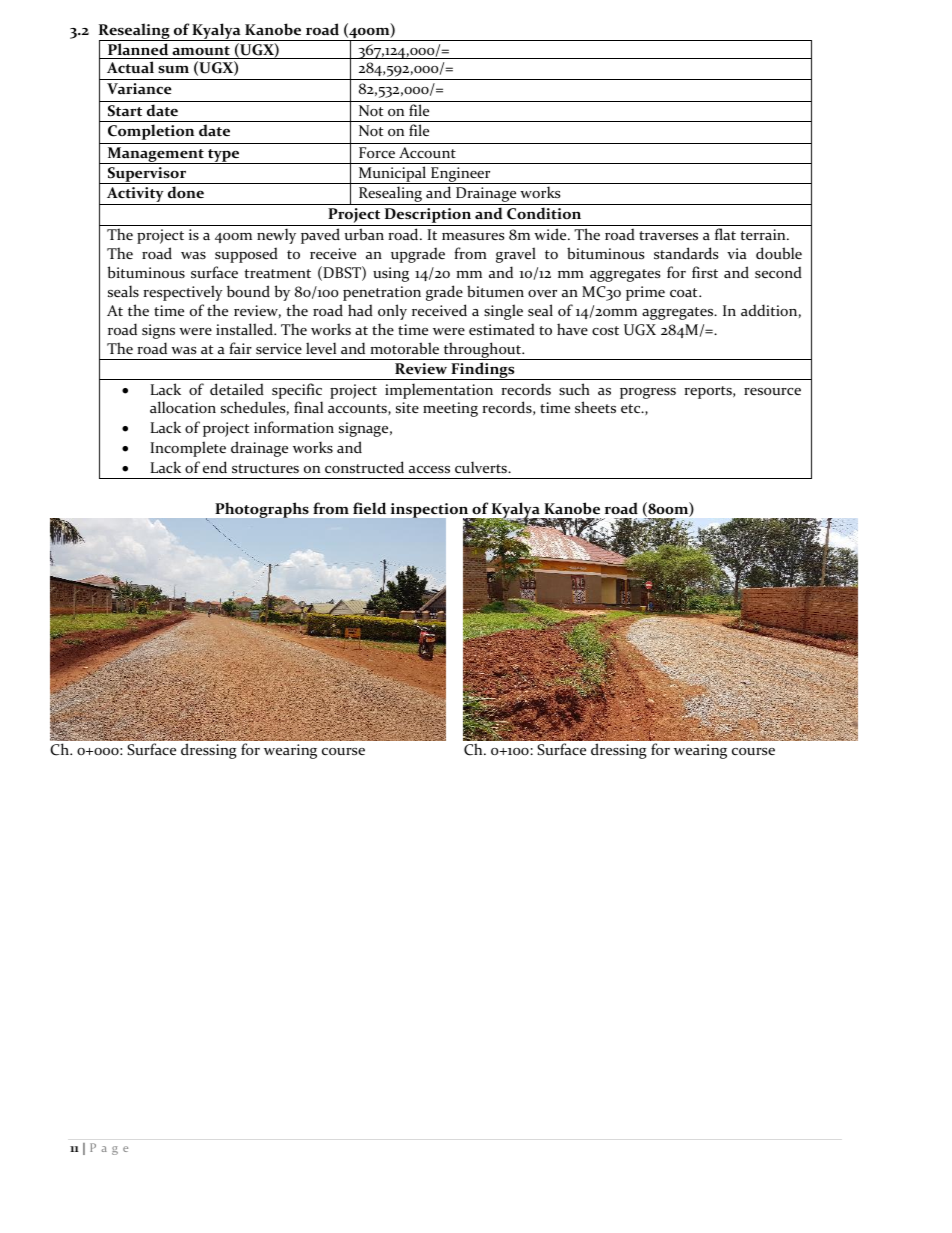 The image size is (952, 1233). What do you see at coordinates (605, 331) in the page?
I see `cost` at bounding box center [605, 331].
